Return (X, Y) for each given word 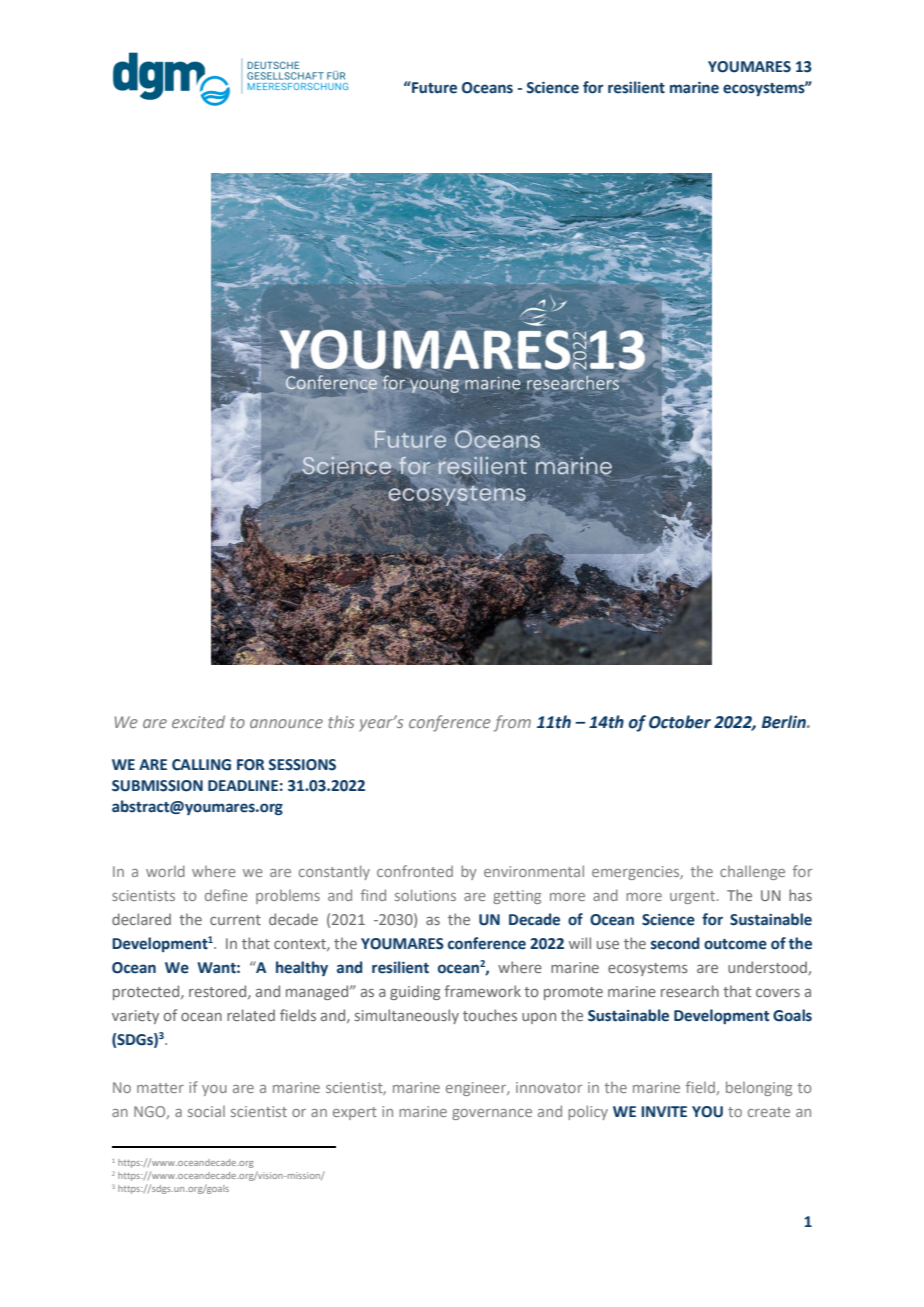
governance (492, 1114)
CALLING (201, 765)
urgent (692, 897)
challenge (752, 873)
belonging (759, 1088)
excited (198, 721)
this (341, 721)
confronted (415, 871)
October (680, 722)
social (206, 1111)
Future (433, 87)
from (512, 723)
